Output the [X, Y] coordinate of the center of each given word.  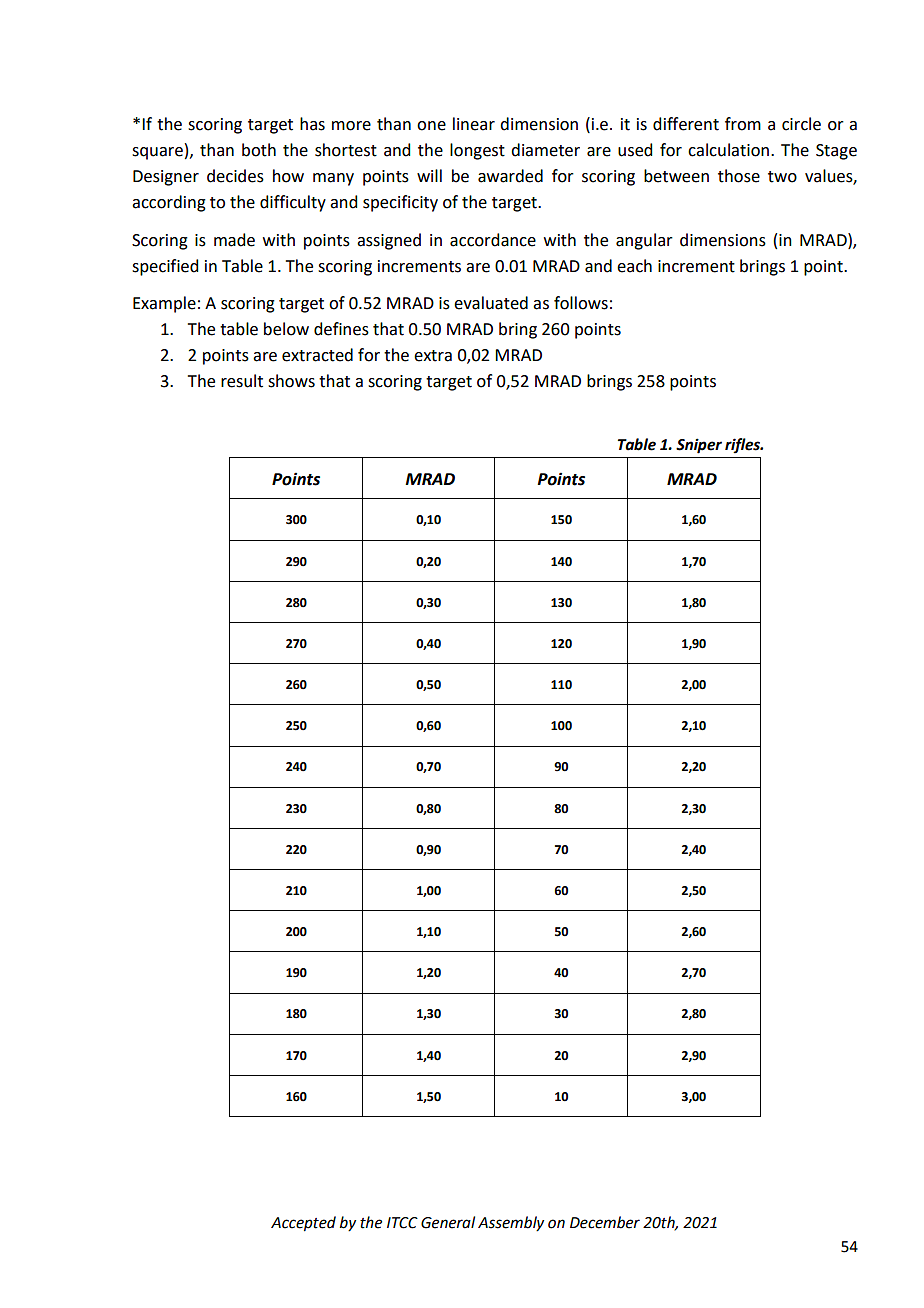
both [259, 150]
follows [581, 303]
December [605, 1222]
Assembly [511, 1224]
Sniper [699, 446]
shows [291, 381]
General [448, 1222]
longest [477, 151]
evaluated [491, 303]
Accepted [303, 1224]
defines [341, 329]
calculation [728, 150]
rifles [743, 445]
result [242, 381]
